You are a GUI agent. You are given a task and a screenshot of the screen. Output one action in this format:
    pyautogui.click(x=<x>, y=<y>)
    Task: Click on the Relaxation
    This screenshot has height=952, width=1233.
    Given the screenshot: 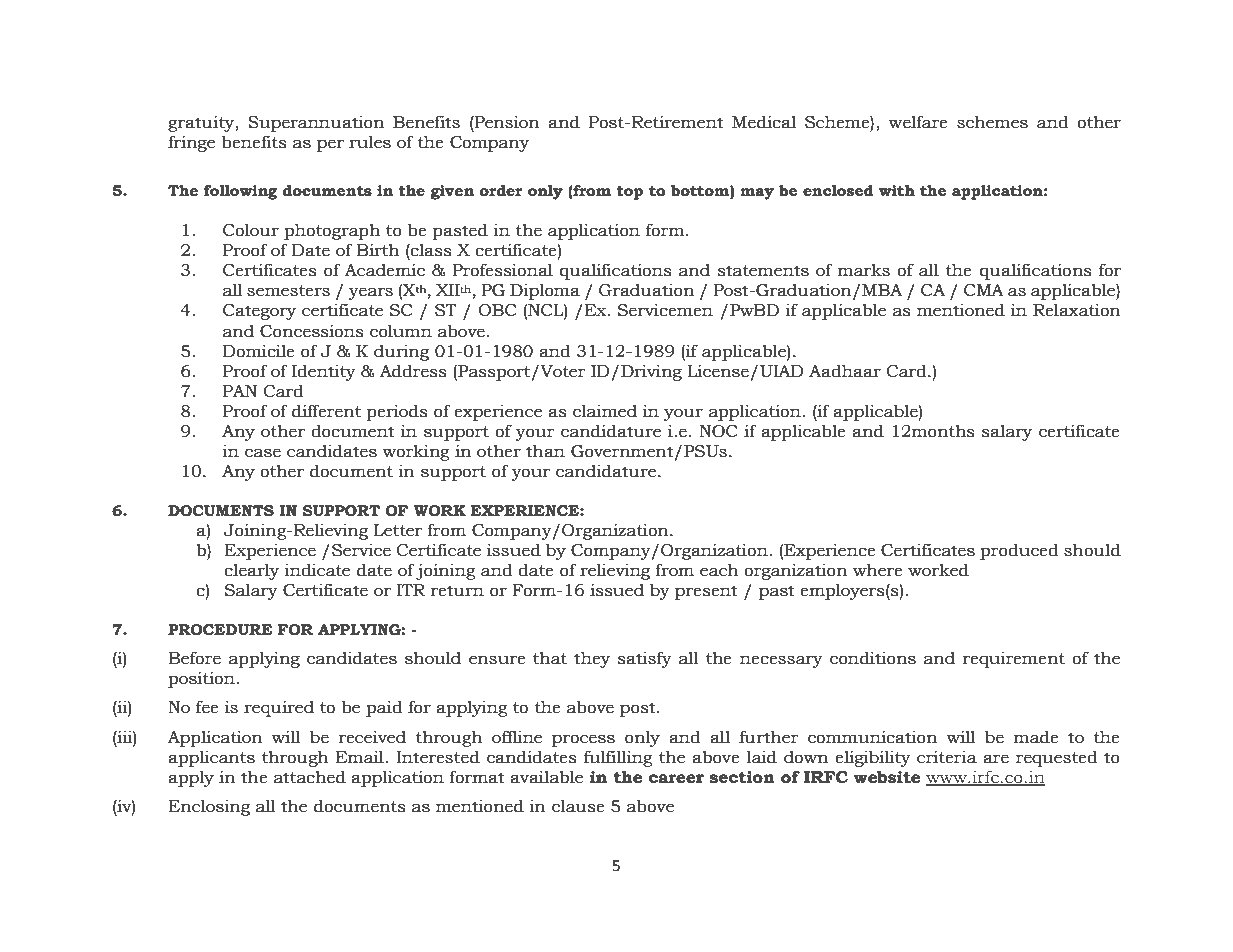 What is the action you would take?
    pyautogui.click(x=1077, y=310)
